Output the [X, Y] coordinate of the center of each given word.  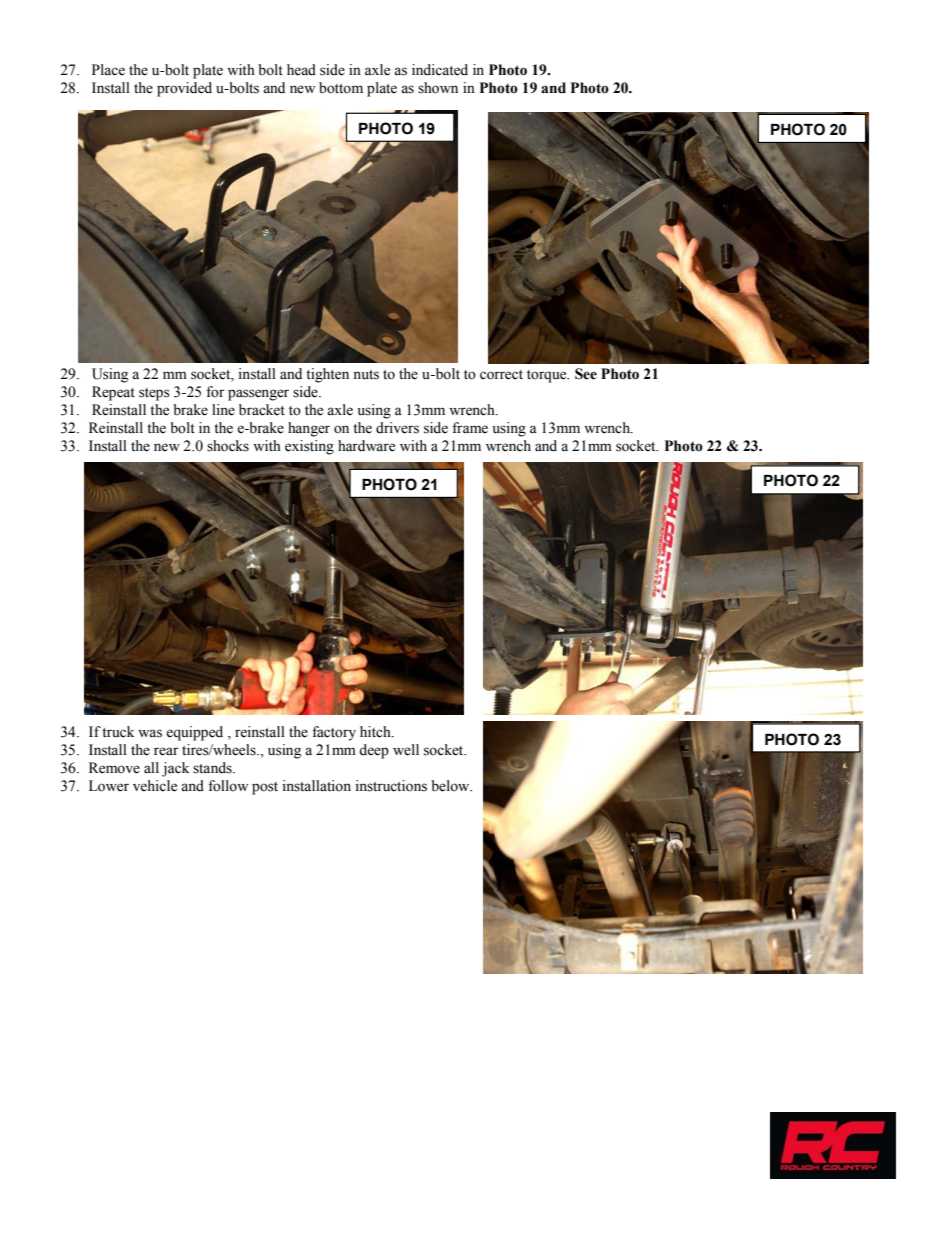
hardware [366, 446]
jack [175, 769]
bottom [341, 88]
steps [154, 394]
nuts [366, 375]
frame [470, 428]
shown [438, 88]
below [451, 786]
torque [548, 376]
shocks [228, 446]
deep [374, 751]
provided [184, 89]
